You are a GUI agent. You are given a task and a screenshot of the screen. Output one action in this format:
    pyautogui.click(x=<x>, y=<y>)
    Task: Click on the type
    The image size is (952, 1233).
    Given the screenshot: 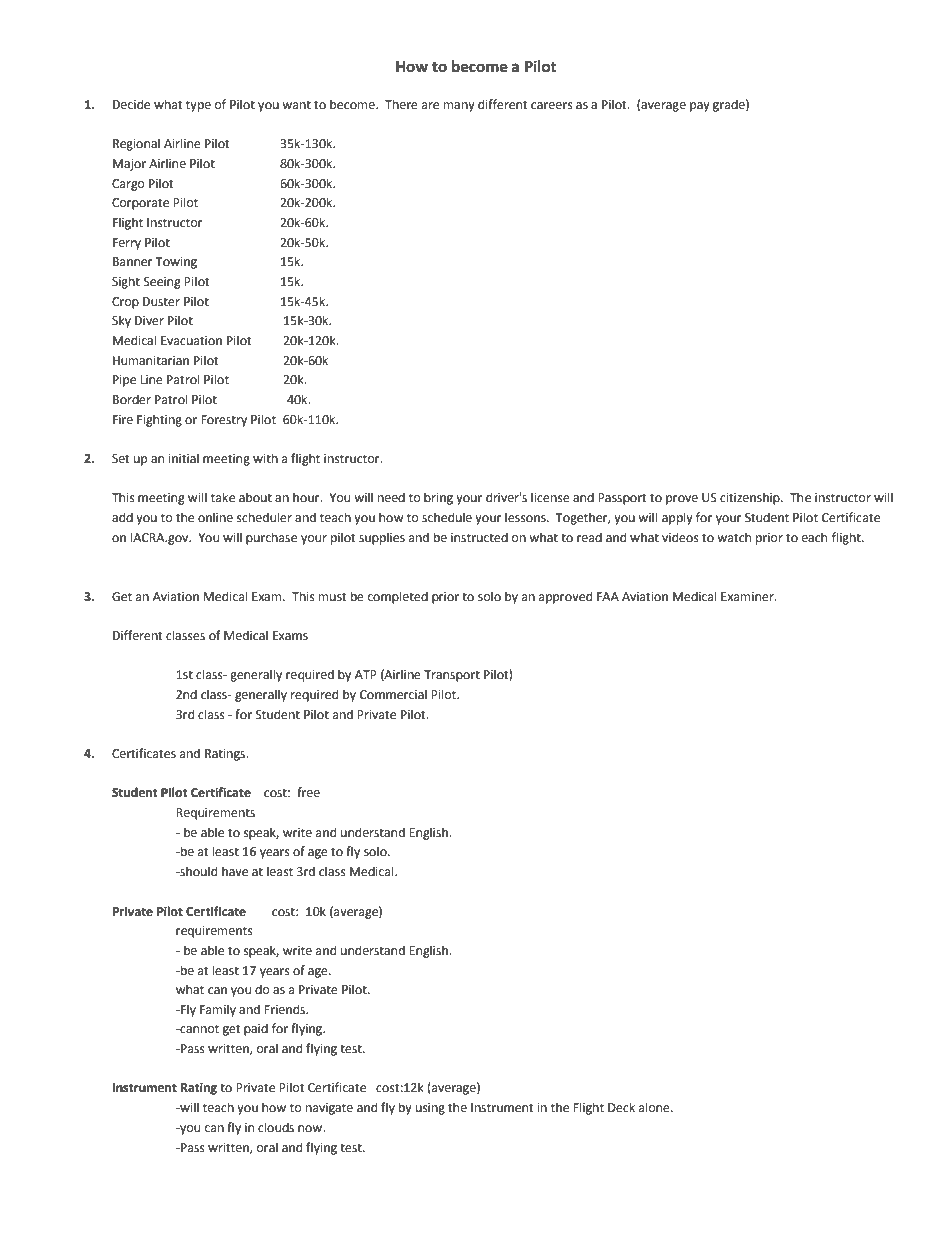 What is the action you would take?
    pyautogui.click(x=198, y=106)
